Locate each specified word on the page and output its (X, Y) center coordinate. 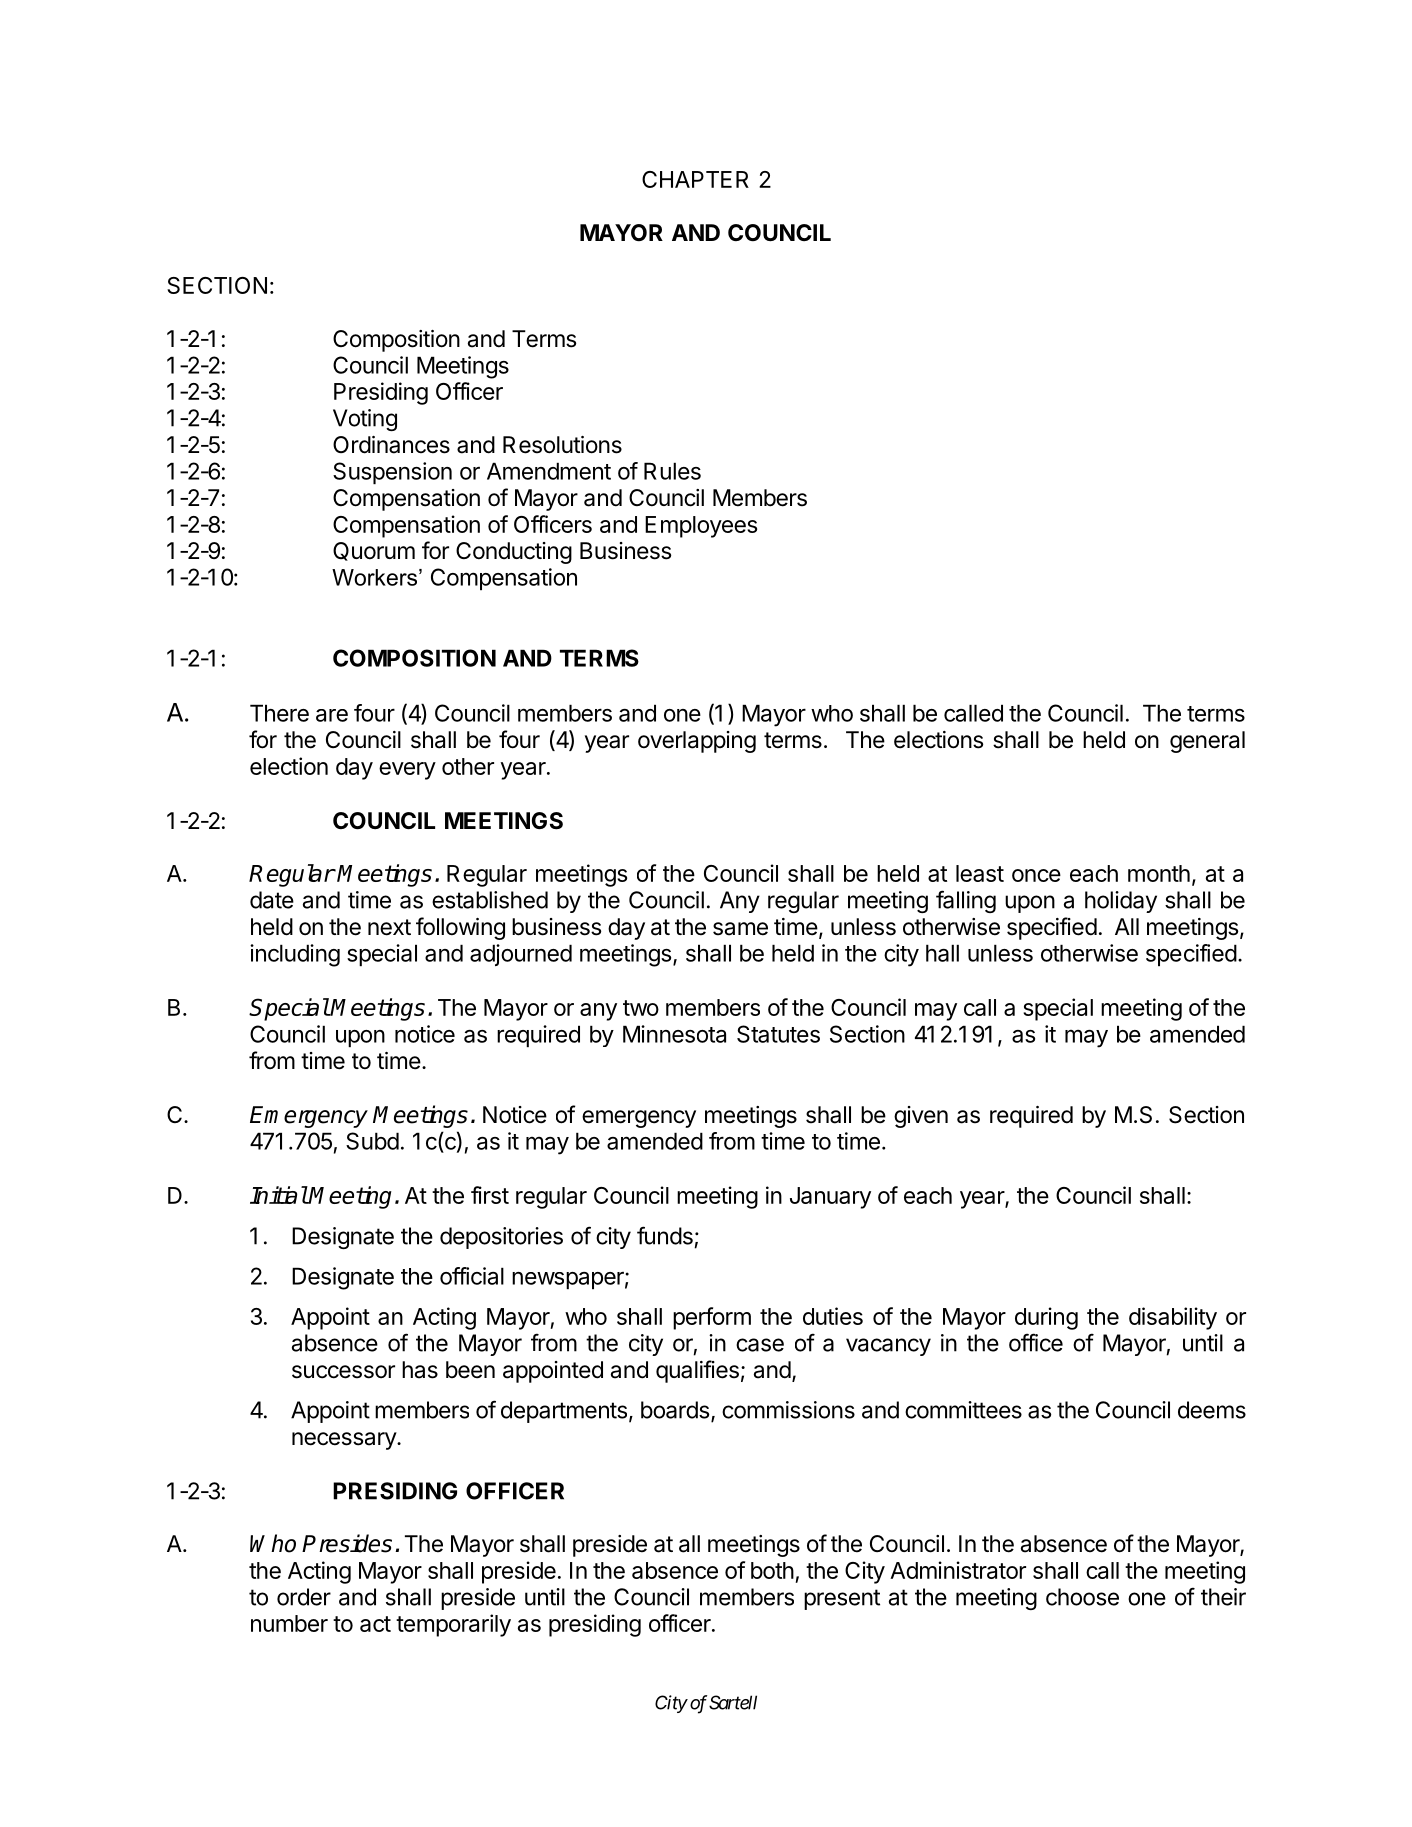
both (772, 1570)
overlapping (697, 742)
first (490, 1195)
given (921, 1117)
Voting (365, 420)
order (304, 1597)
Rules (672, 471)
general (1207, 742)
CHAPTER (695, 179)
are (332, 715)
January (830, 1198)
